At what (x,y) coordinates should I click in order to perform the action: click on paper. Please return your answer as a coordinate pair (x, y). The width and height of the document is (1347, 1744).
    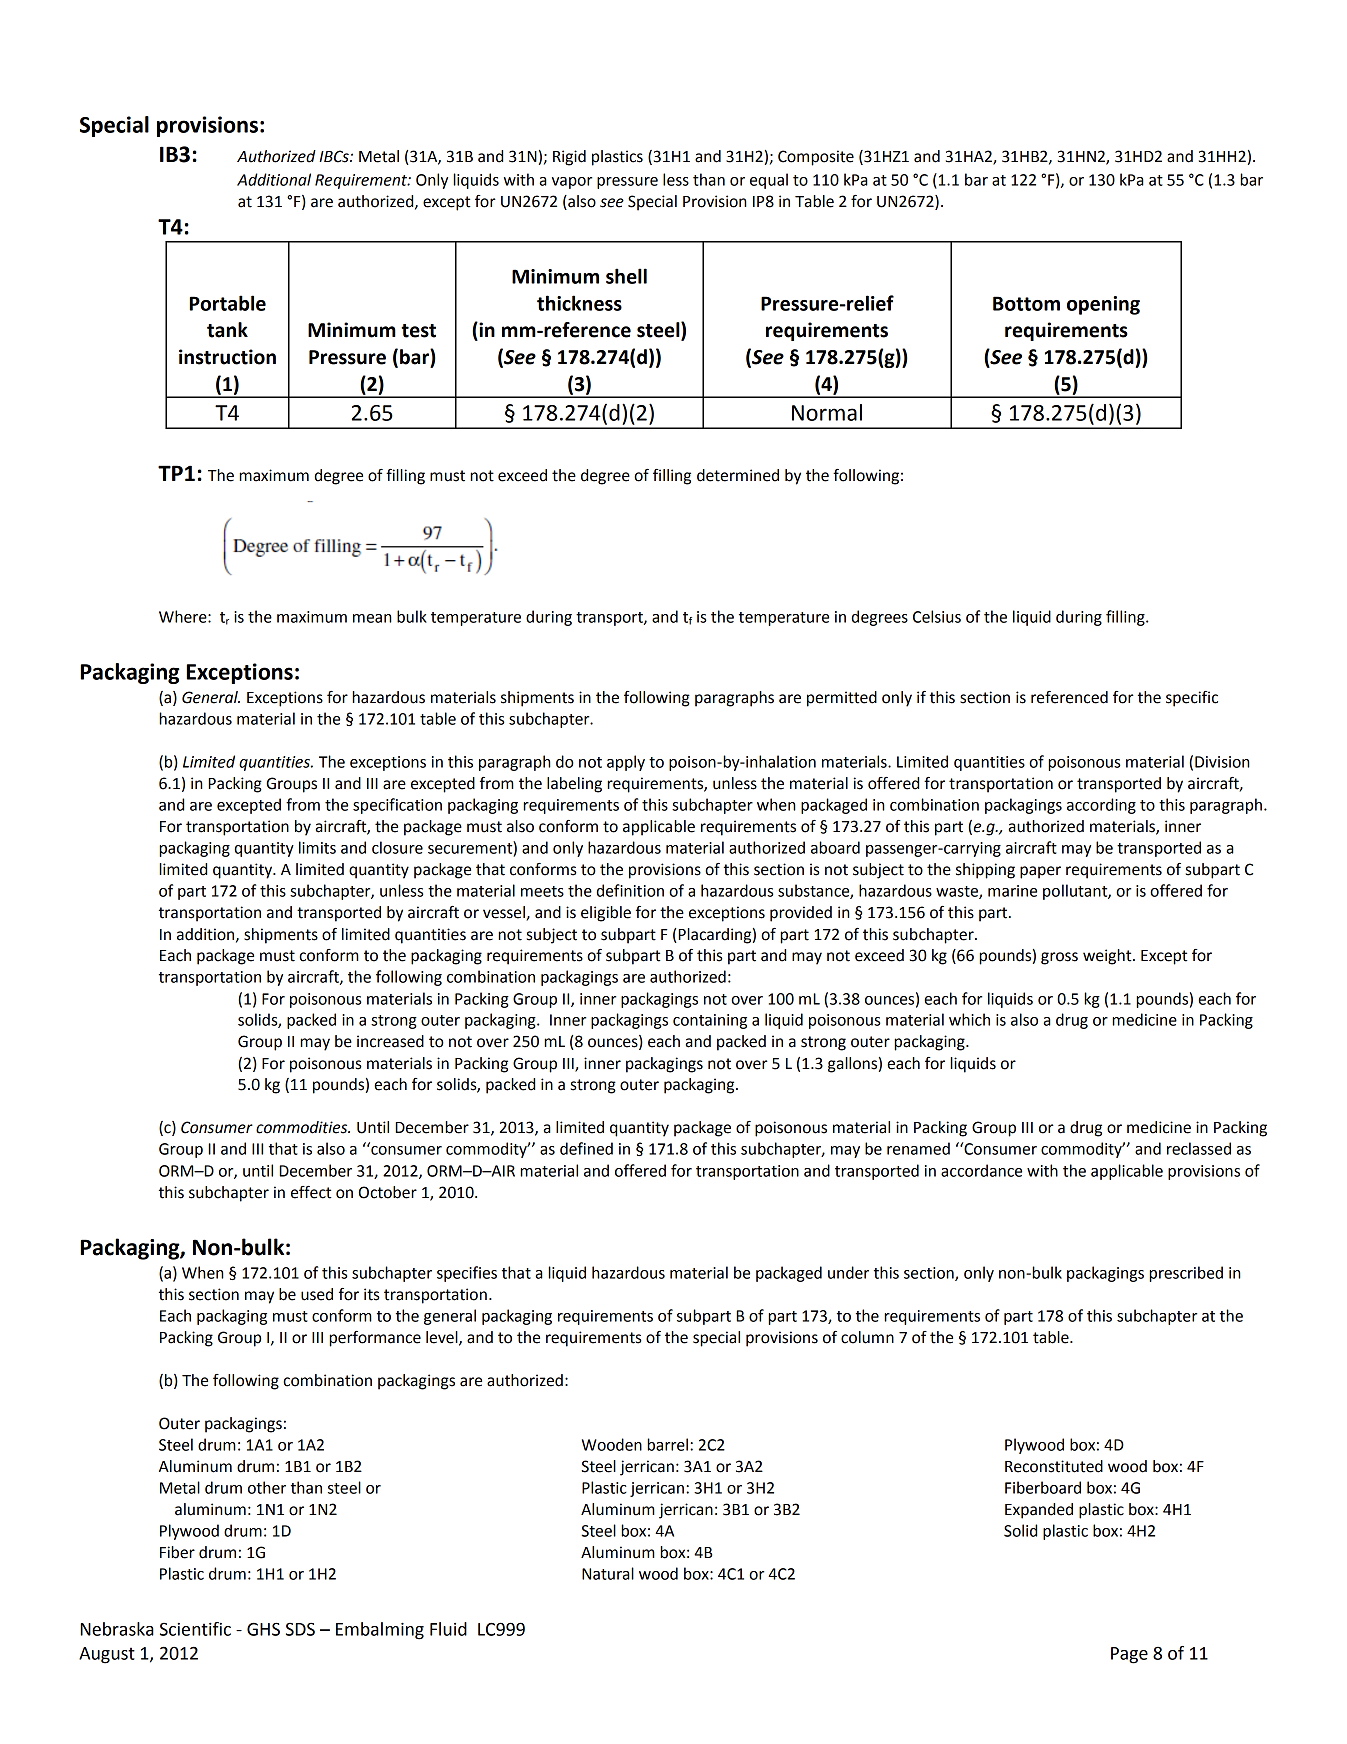
    Looking at the image, I should click on (1040, 872).
